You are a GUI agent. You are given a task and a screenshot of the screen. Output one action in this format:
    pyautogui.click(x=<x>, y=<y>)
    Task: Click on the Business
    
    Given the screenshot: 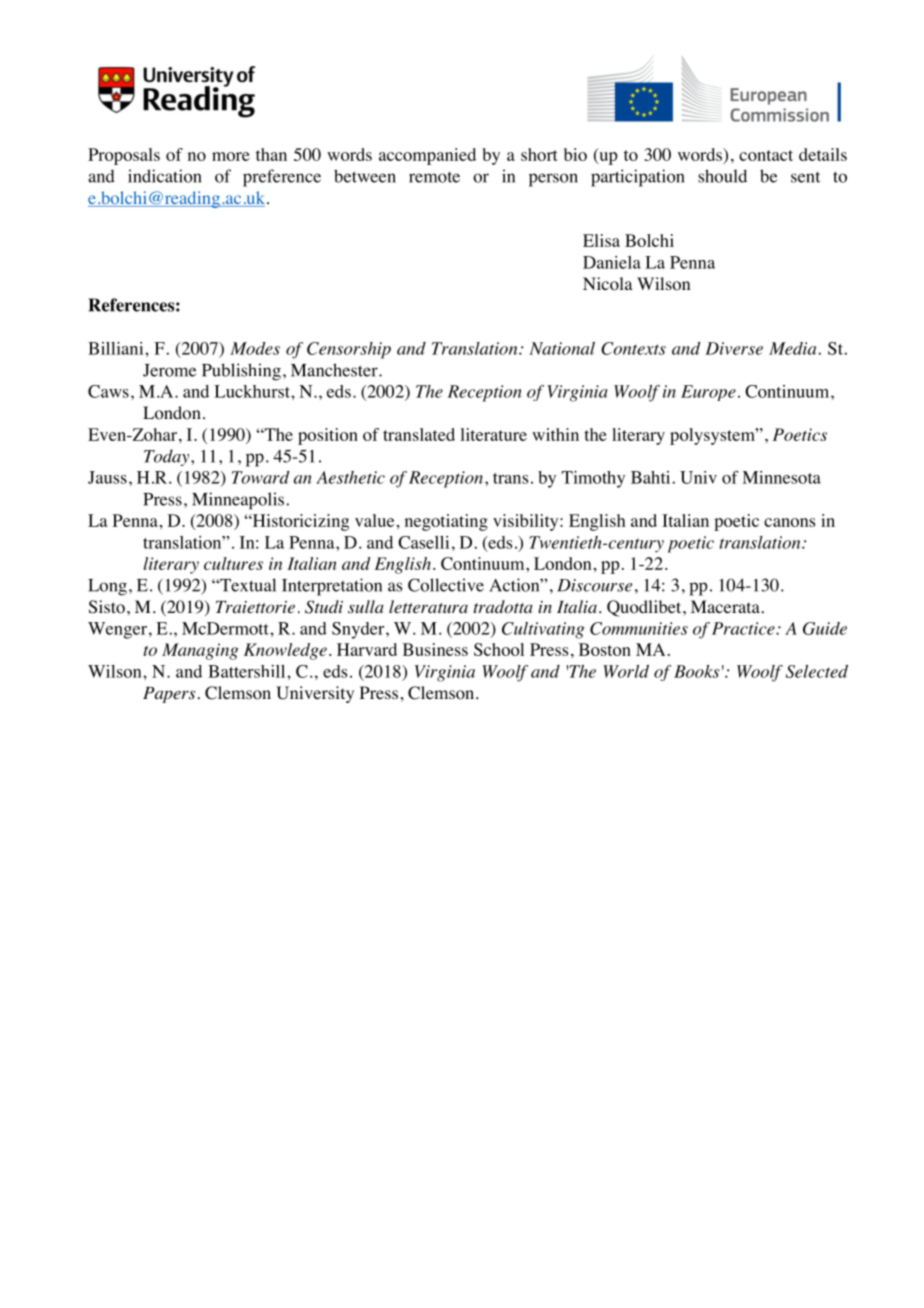 What is the action you would take?
    pyautogui.click(x=435, y=649)
